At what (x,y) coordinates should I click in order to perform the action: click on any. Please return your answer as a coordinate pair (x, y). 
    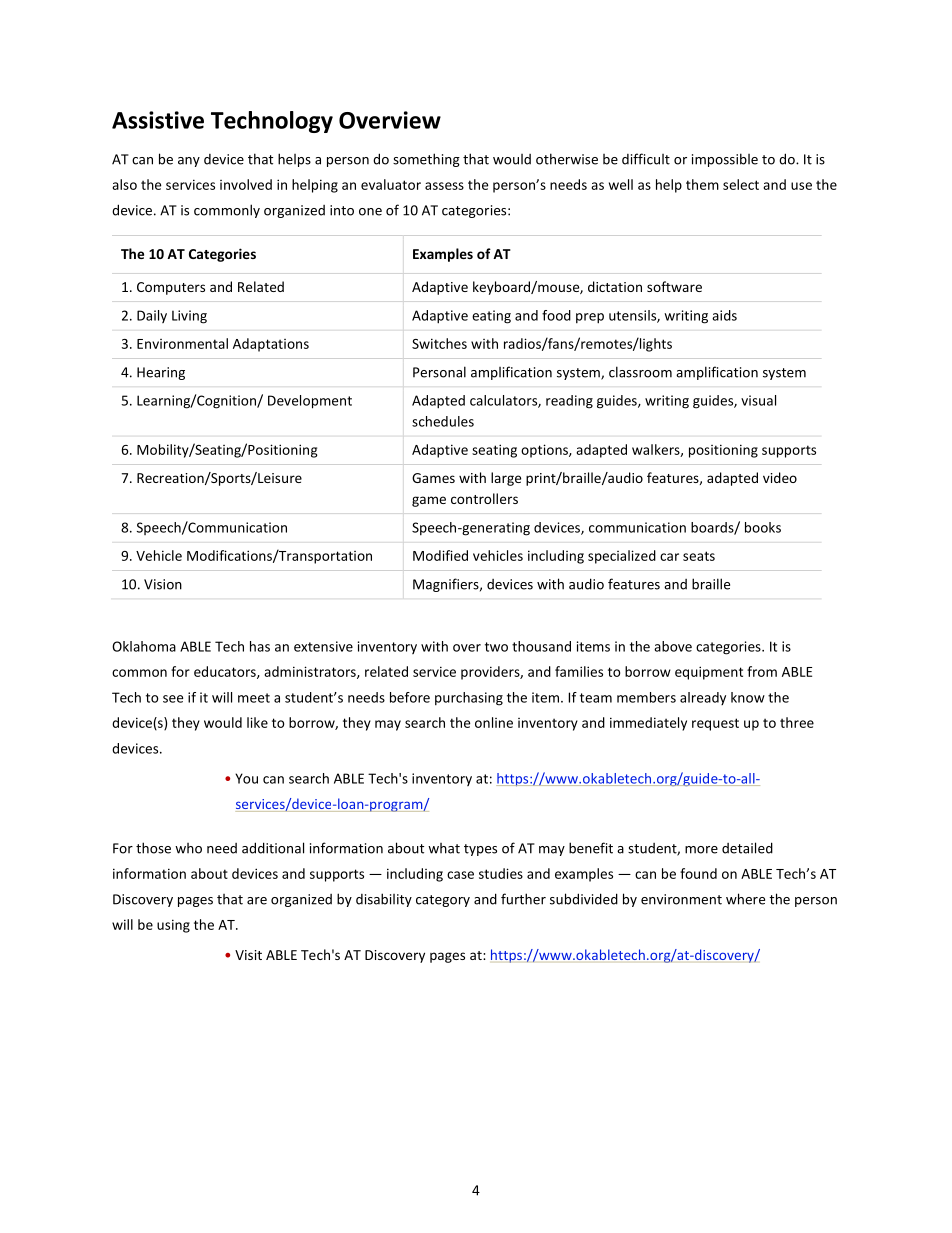
    Looking at the image, I should click on (189, 162).
